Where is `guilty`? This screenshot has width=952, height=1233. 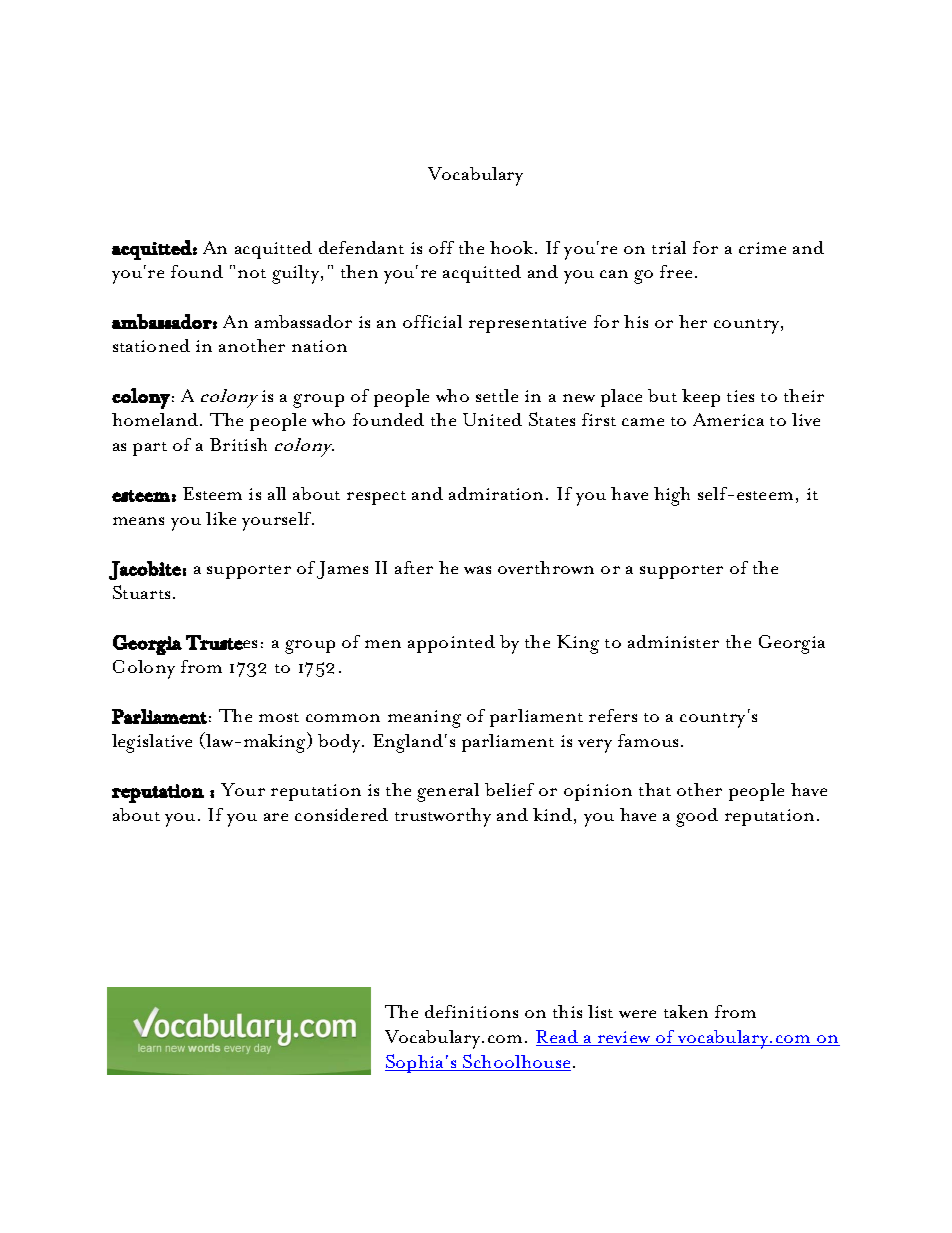 guilty is located at coordinates (297, 274).
